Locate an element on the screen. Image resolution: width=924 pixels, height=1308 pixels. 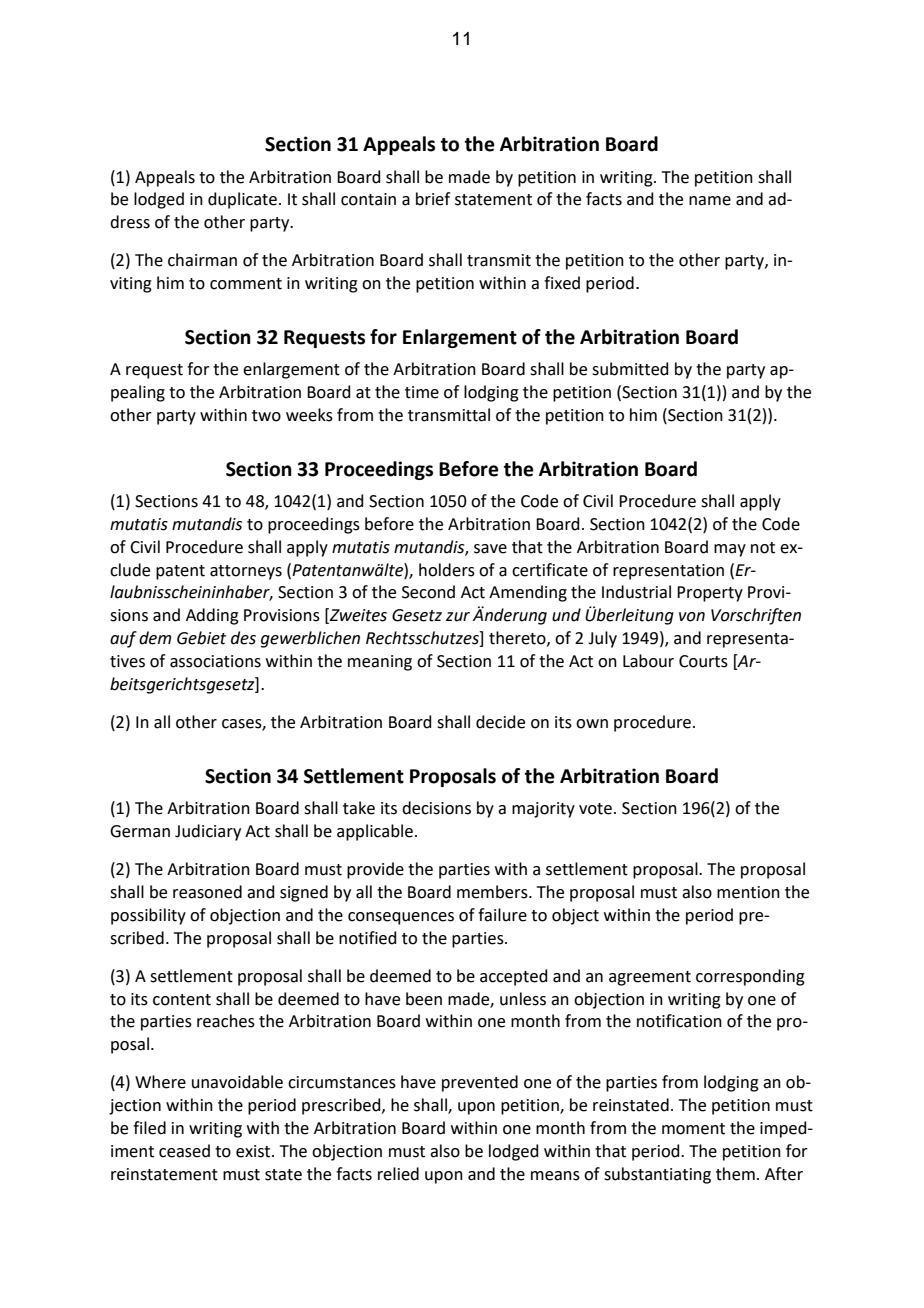
exist is located at coordinates (254, 1151).
